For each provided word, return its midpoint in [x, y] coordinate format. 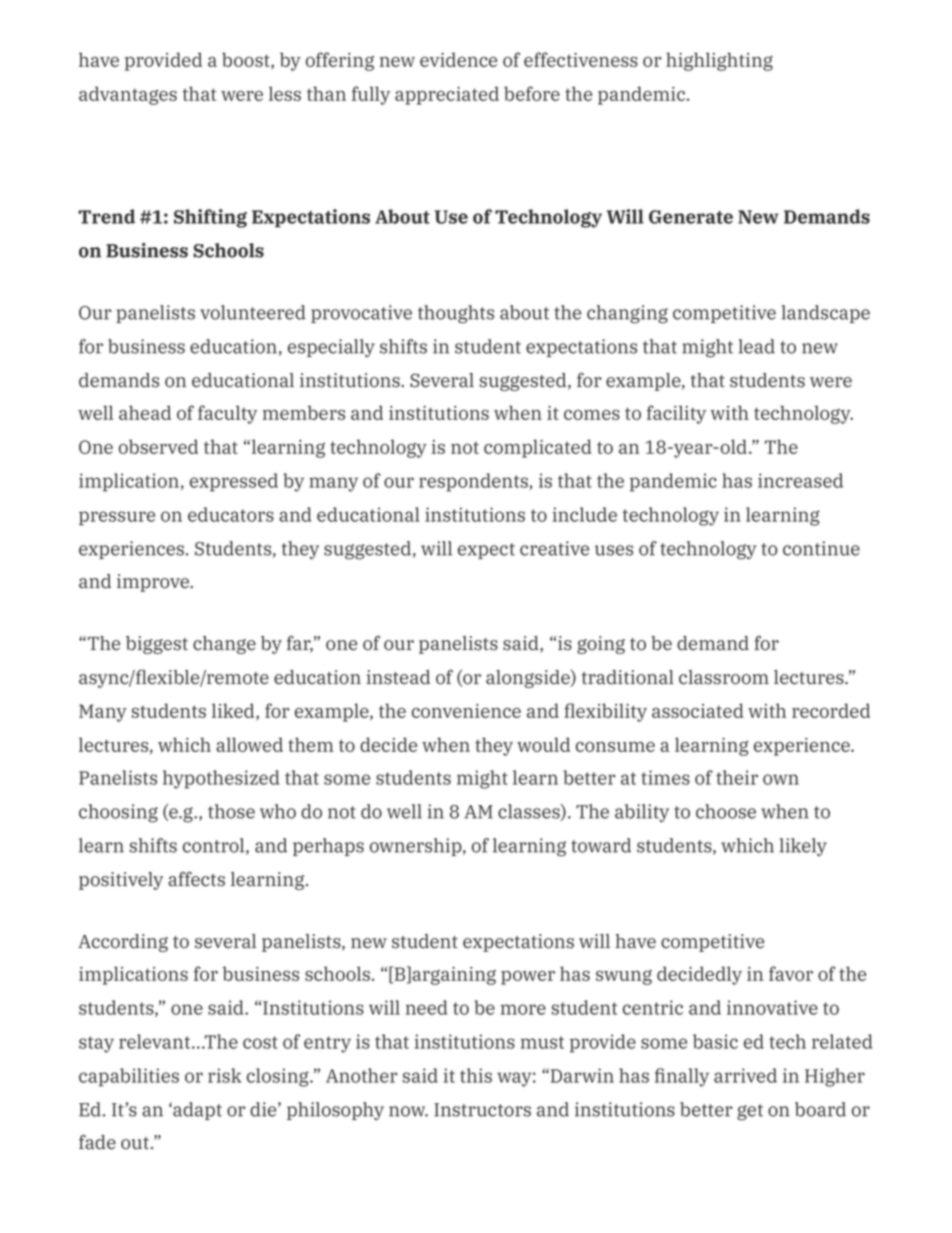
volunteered [253, 312]
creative [554, 548]
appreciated [447, 95]
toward [601, 845]
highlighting [719, 61]
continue [821, 548]
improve [154, 583]
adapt [196, 1111]
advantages [128, 95]
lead [757, 346]
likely [803, 847]
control [215, 846]
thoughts [456, 314]
